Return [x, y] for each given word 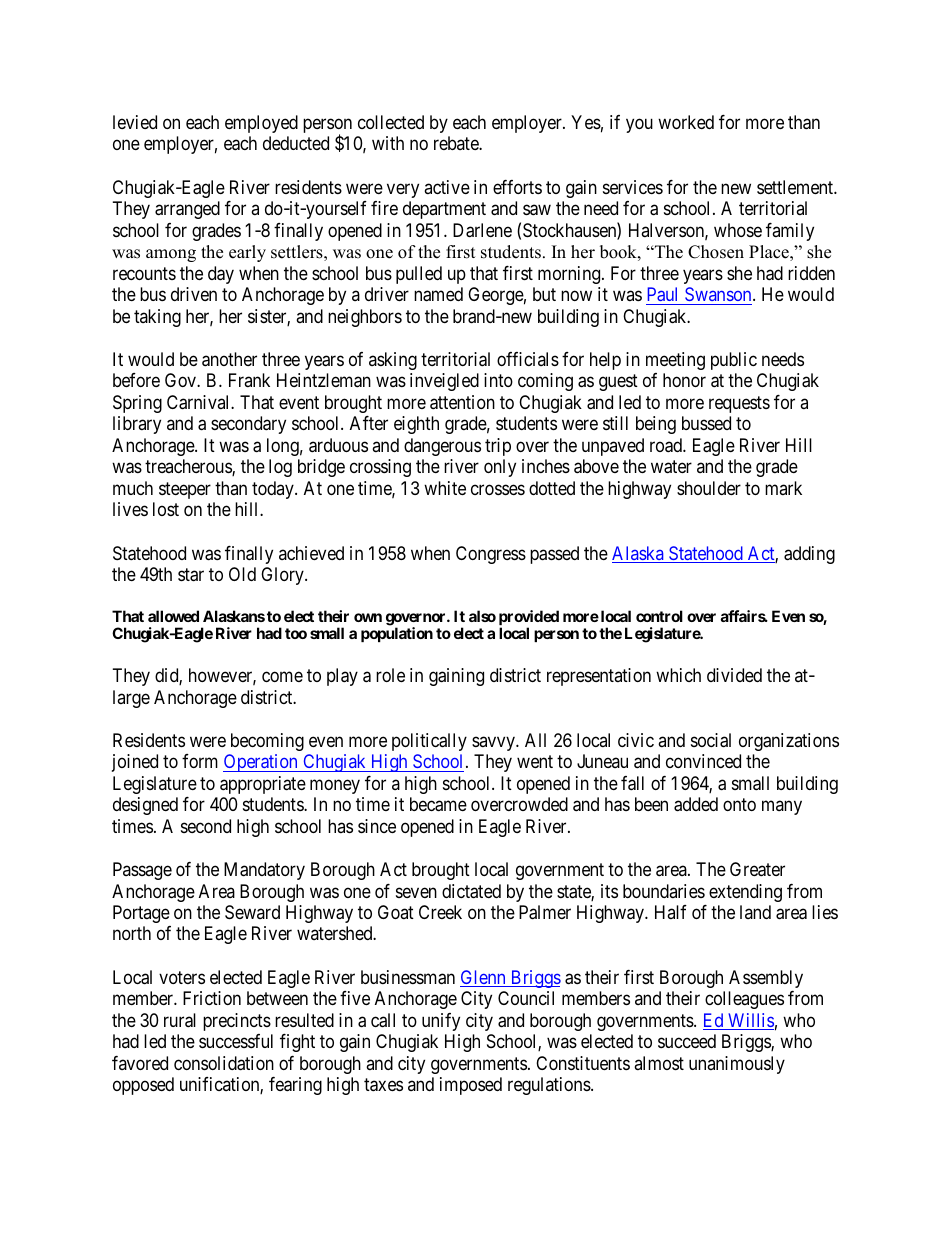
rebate [457, 143]
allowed [173, 616]
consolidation [224, 1063]
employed [261, 124]
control [659, 616]
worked [686, 122]
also [482, 616]
